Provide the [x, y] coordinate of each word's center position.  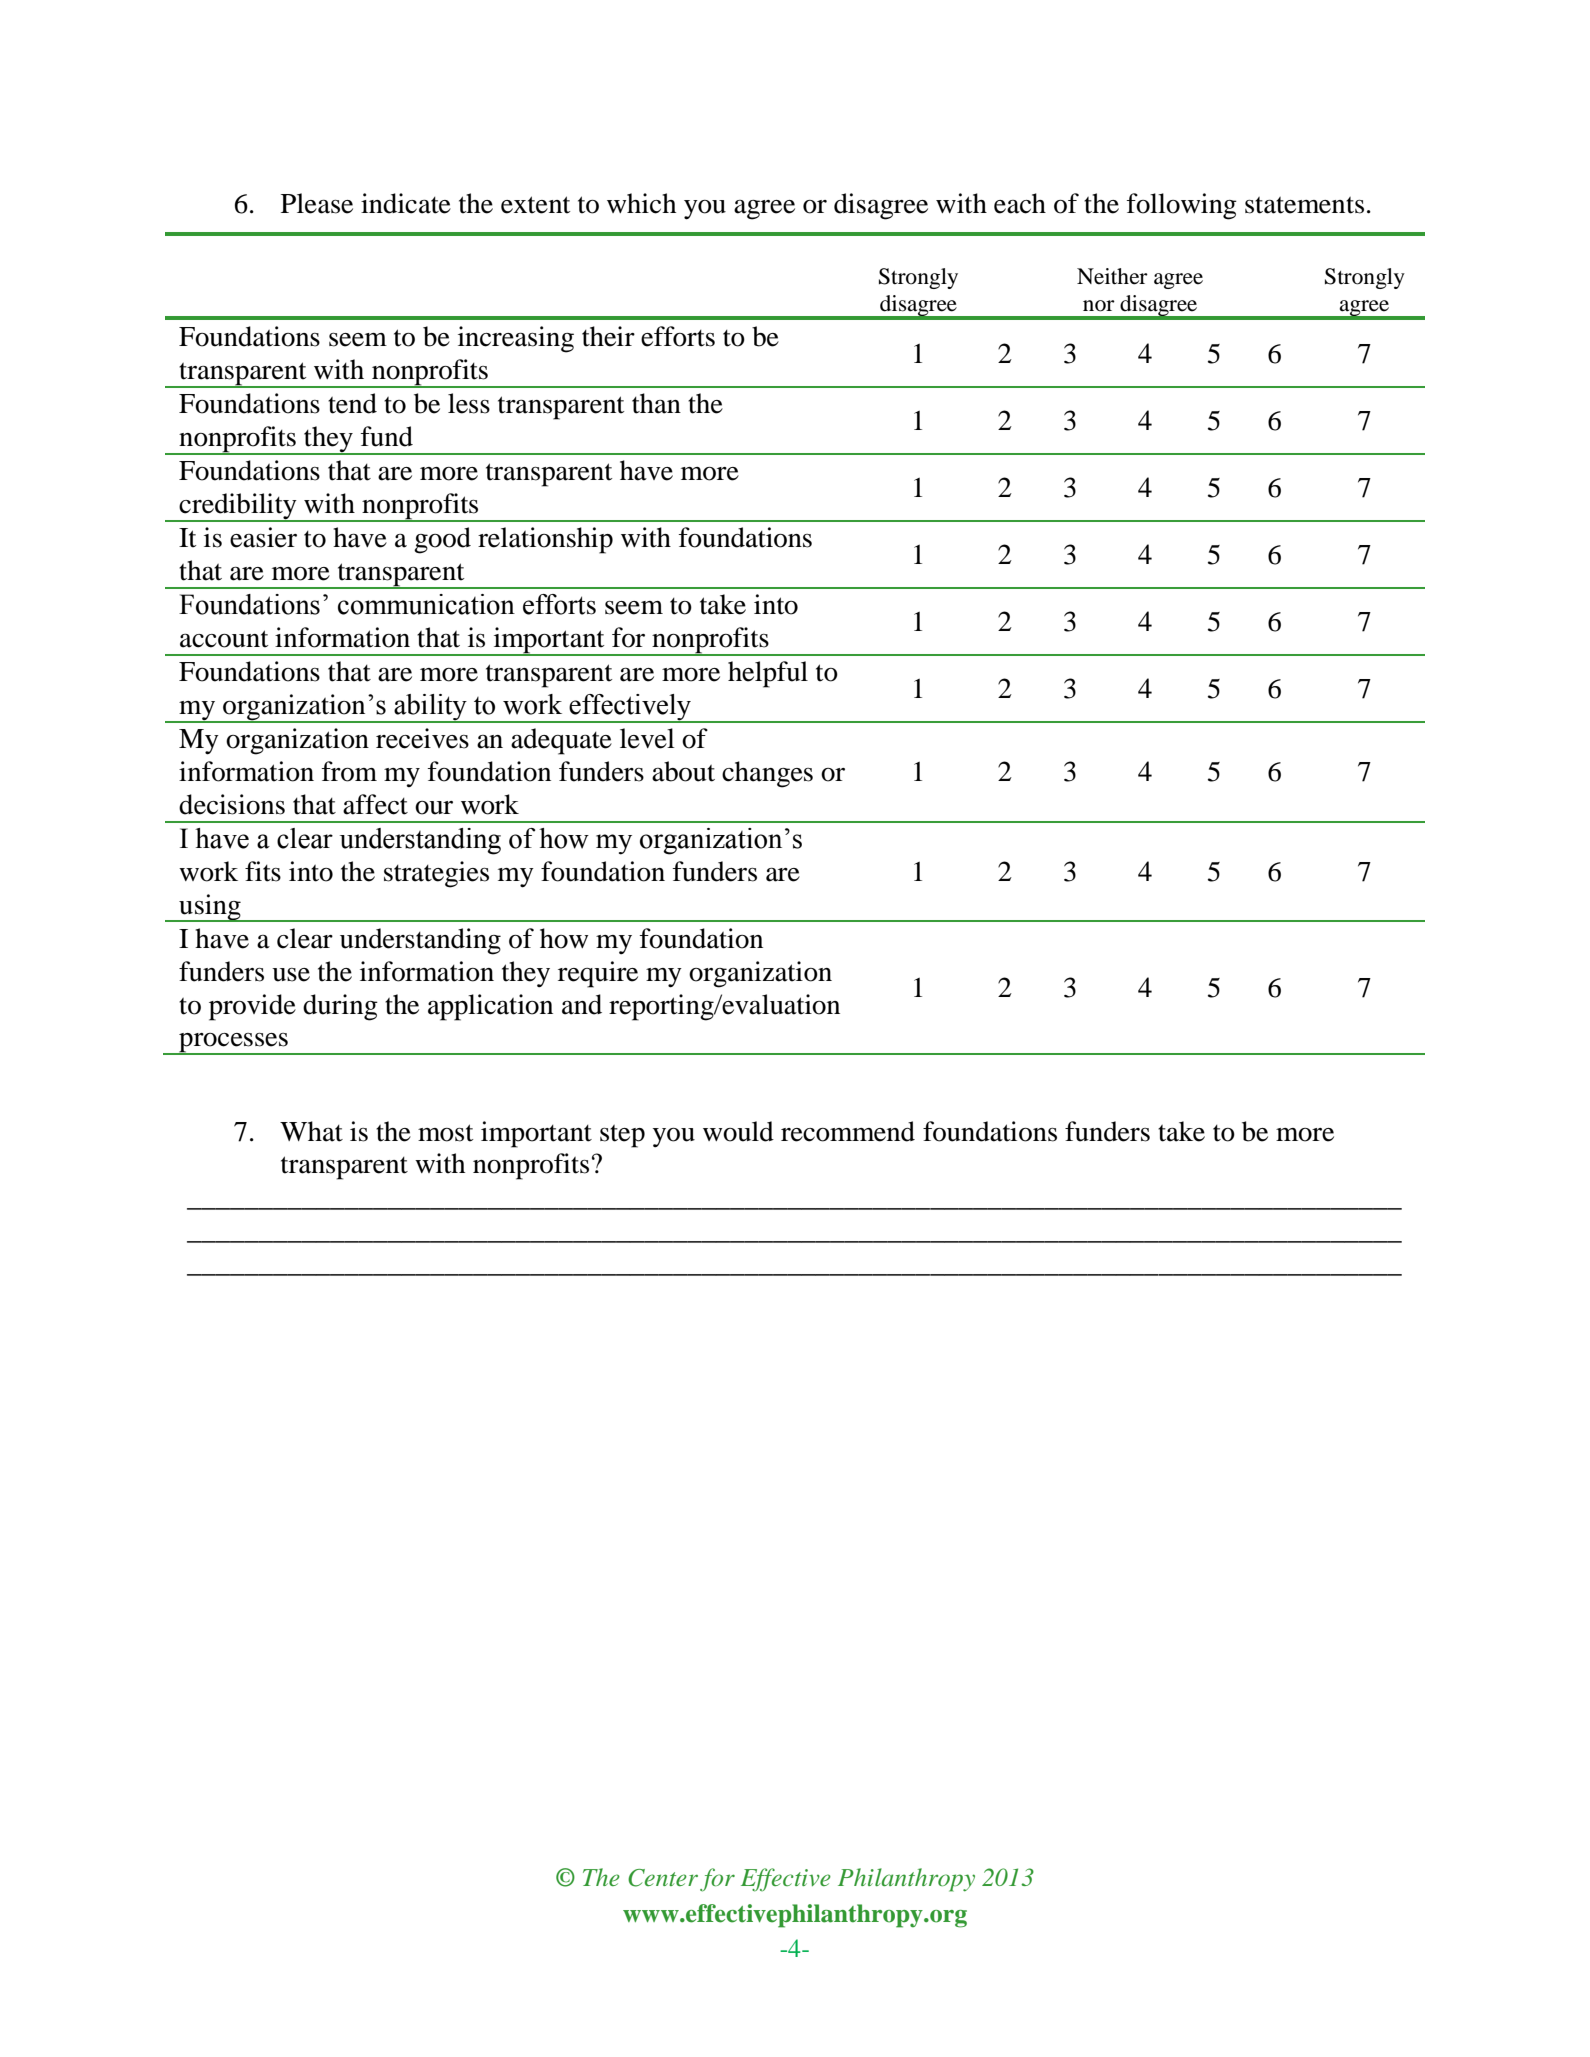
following [1182, 206]
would [738, 1131]
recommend [848, 1131]
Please [317, 203]
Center [663, 1878]
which [641, 203]
